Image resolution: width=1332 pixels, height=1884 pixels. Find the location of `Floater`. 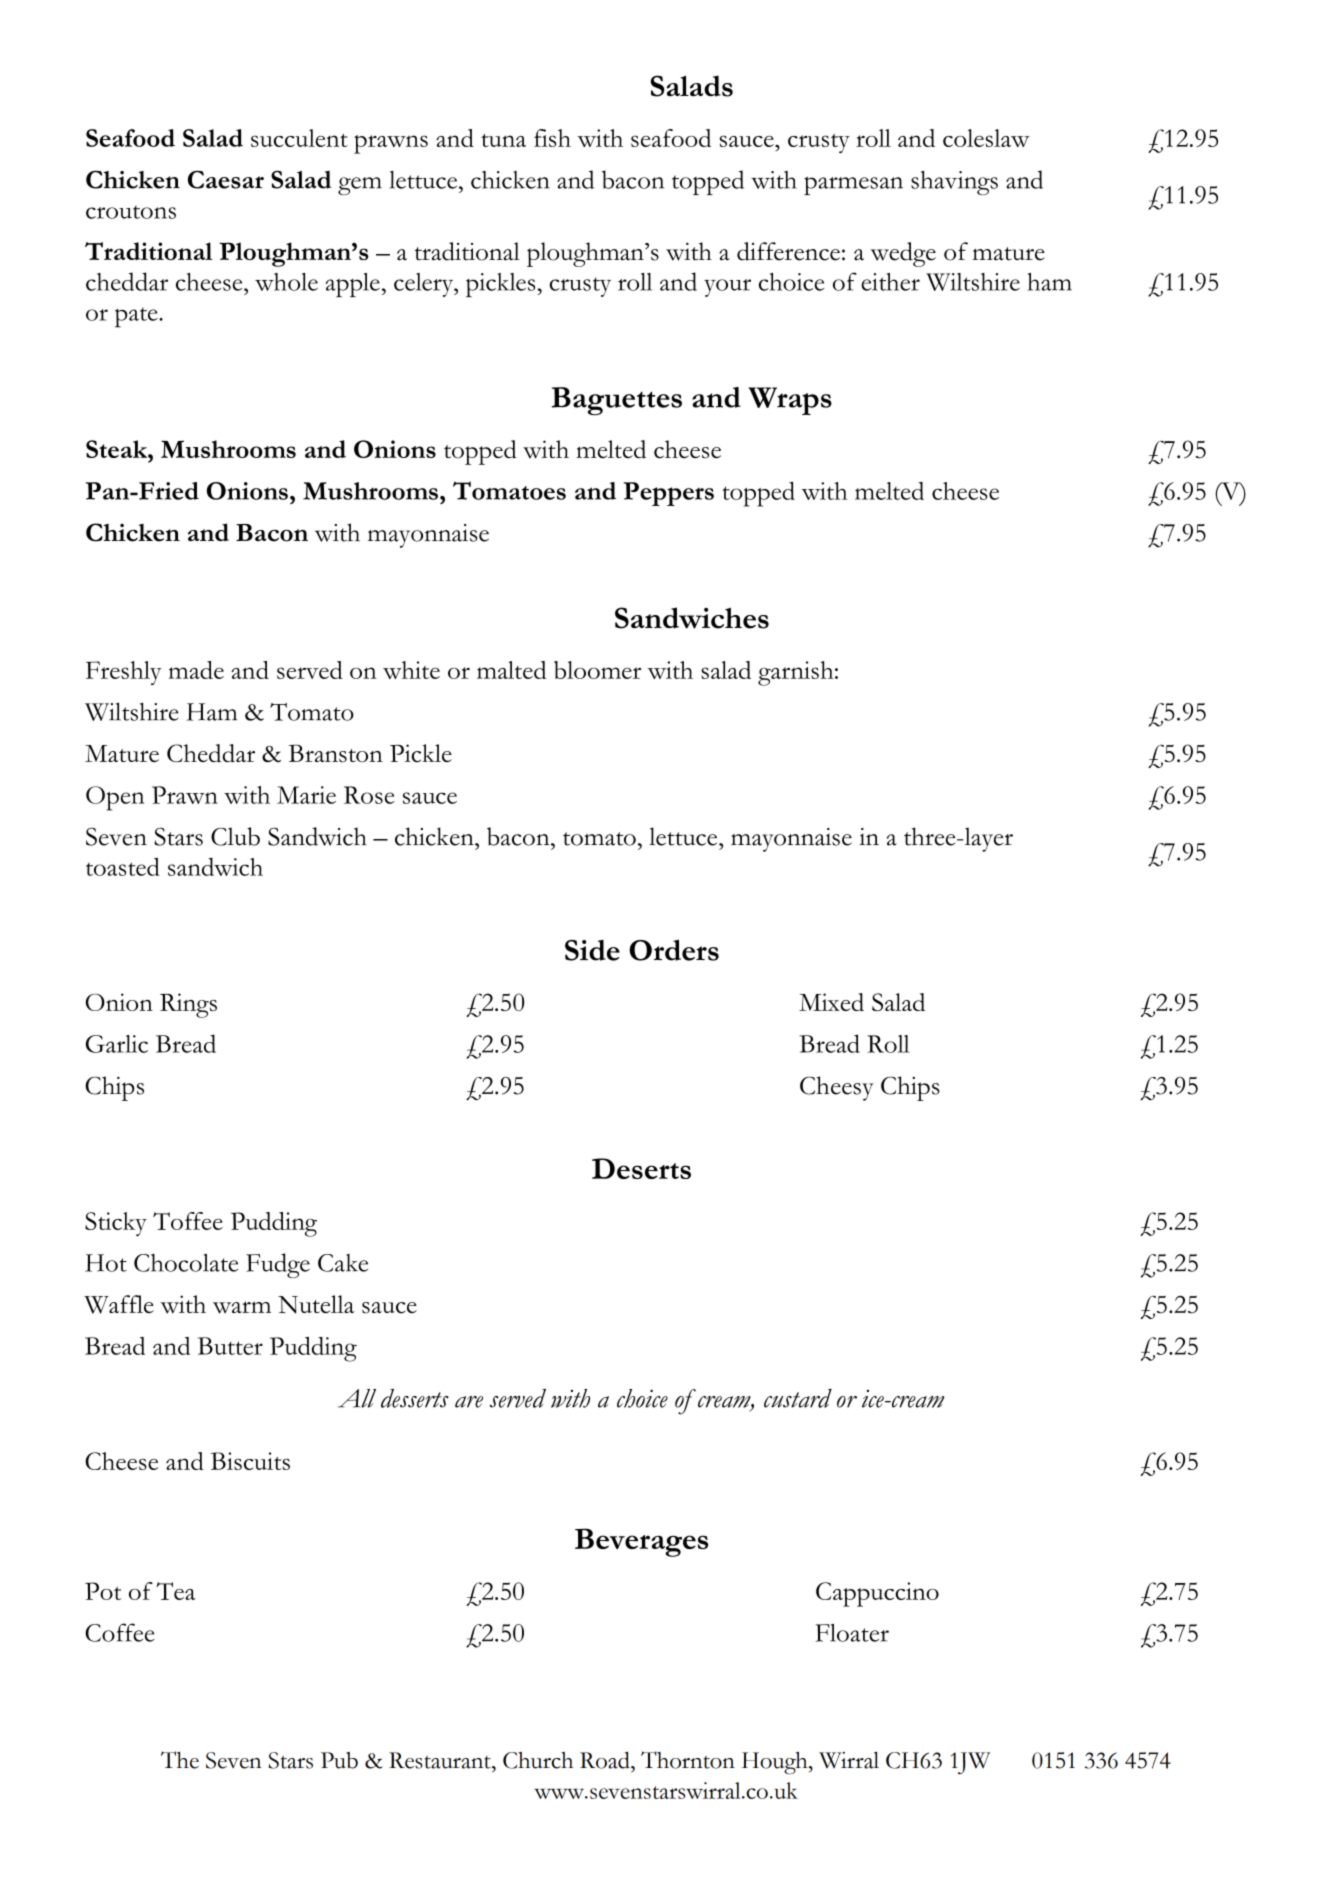

Floater is located at coordinates (852, 1633).
